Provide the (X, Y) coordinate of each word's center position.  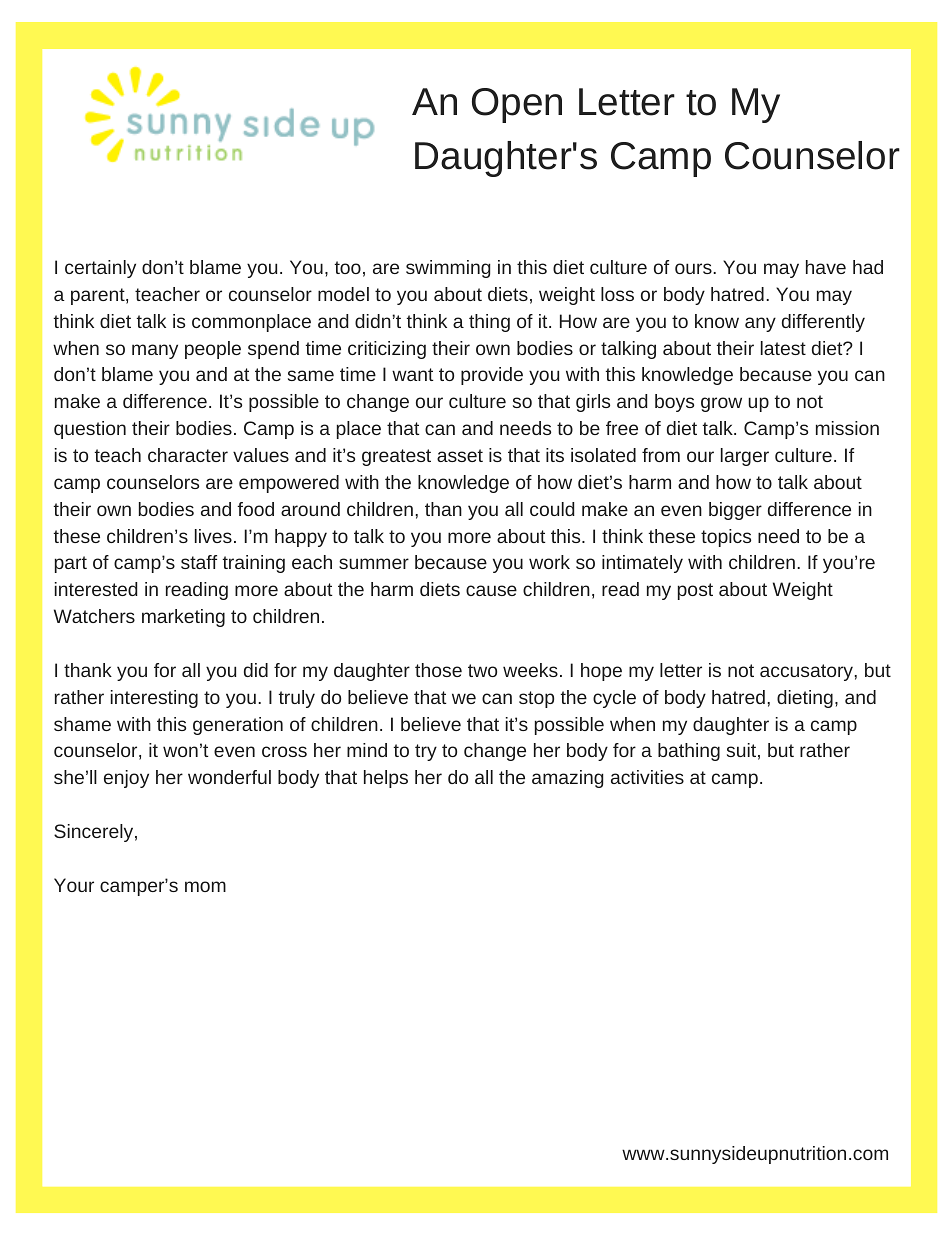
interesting (154, 699)
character (188, 455)
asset (460, 455)
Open (517, 105)
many (155, 351)
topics (726, 538)
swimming (448, 269)
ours (694, 268)
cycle (614, 699)
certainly (100, 269)
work (549, 562)
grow (721, 404)
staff (199, 562)
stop (536, 699)
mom (205, 886)
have (826, 267)
